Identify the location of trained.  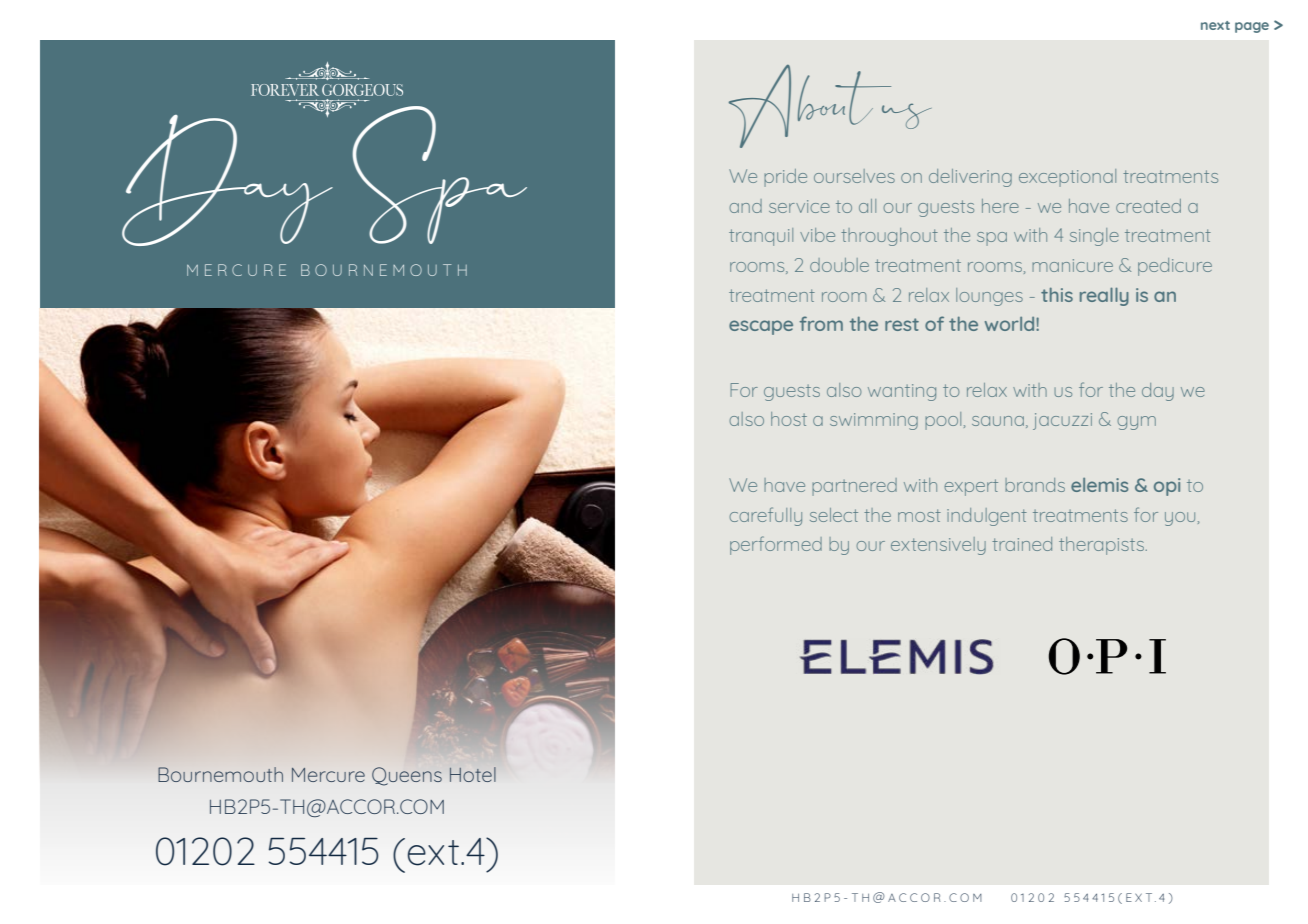
(1022, 544).
